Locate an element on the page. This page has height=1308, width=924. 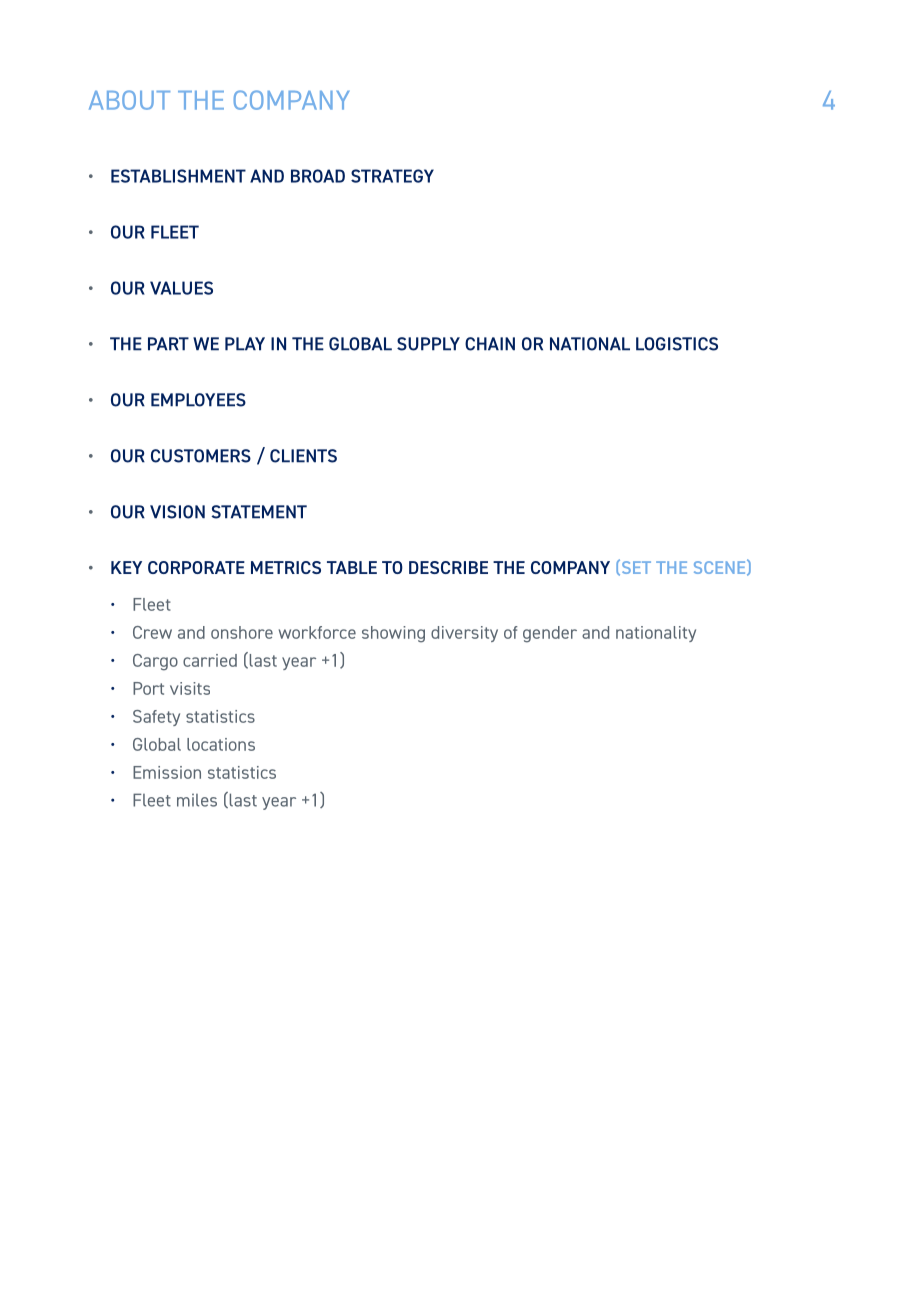
BROAD is located at coordinates (318, 176).
